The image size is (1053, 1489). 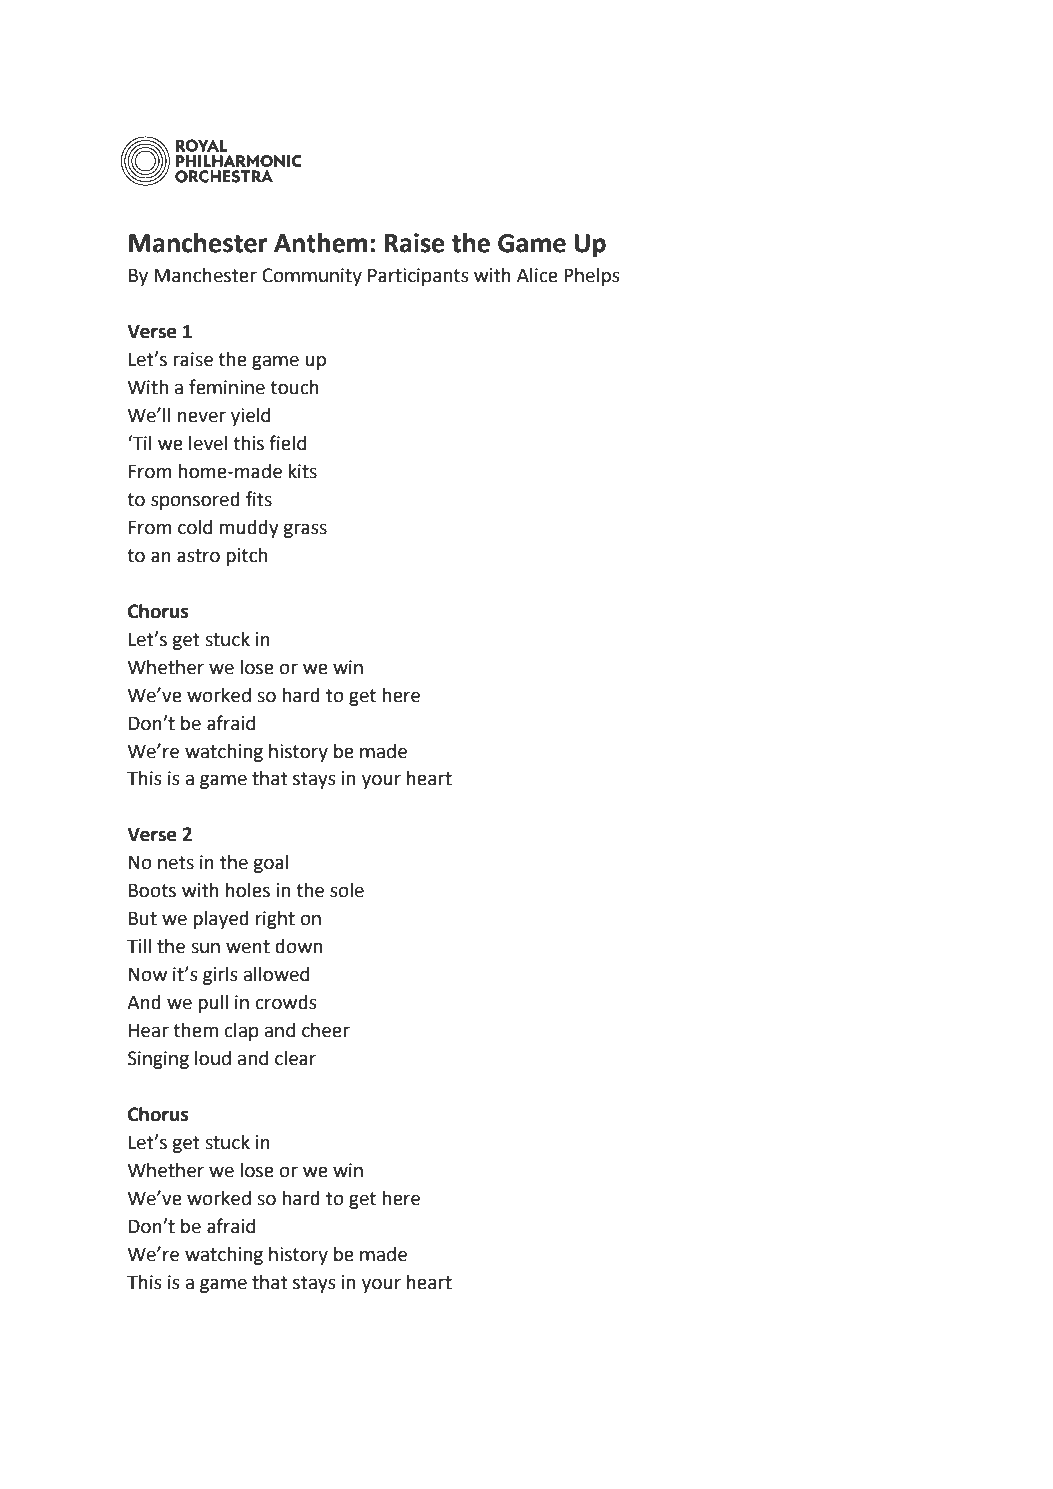 What do you see at coordinates (270, 863) in the screenshot?
I see `goal` at bounding box center [270, 863].
